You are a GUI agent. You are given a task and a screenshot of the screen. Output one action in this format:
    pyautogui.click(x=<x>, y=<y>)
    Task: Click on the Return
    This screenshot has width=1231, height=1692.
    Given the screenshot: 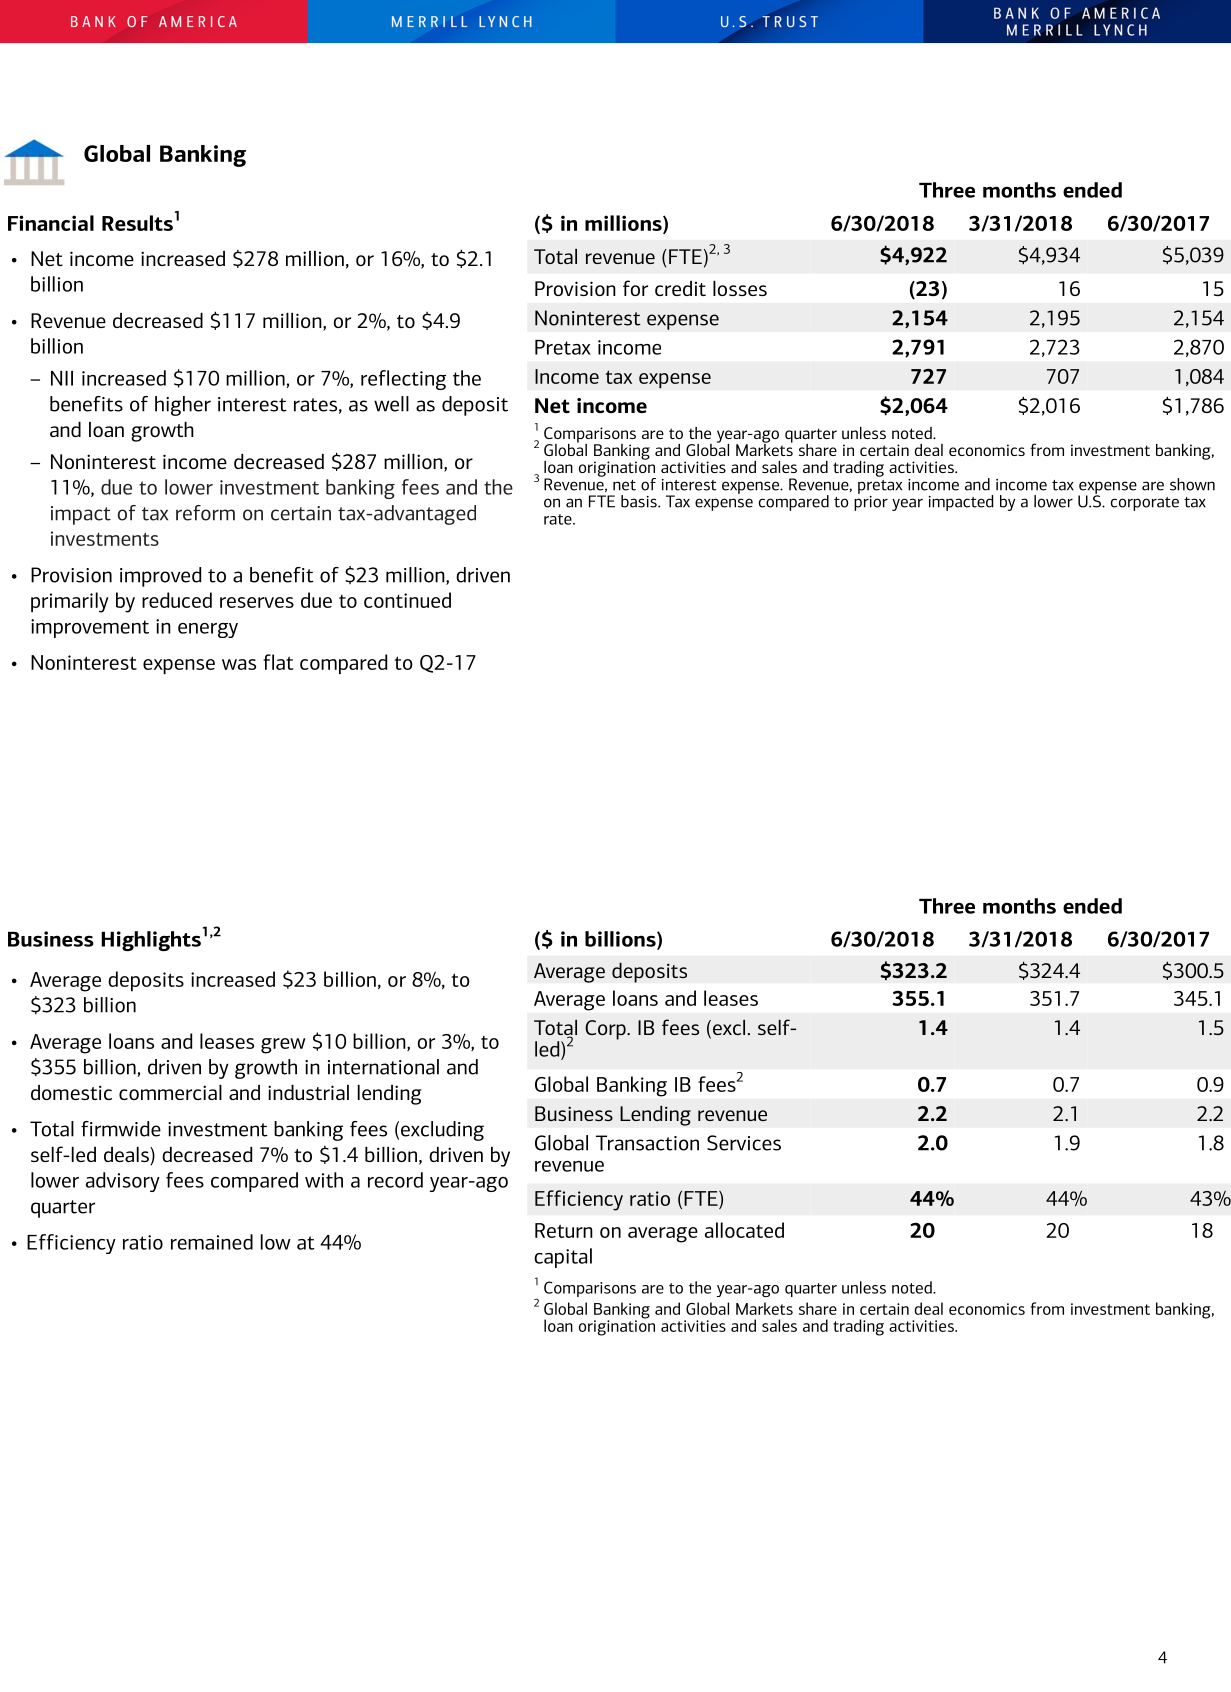 What is the action you would take?
    pyautogui.click(x=564, y=1230)
